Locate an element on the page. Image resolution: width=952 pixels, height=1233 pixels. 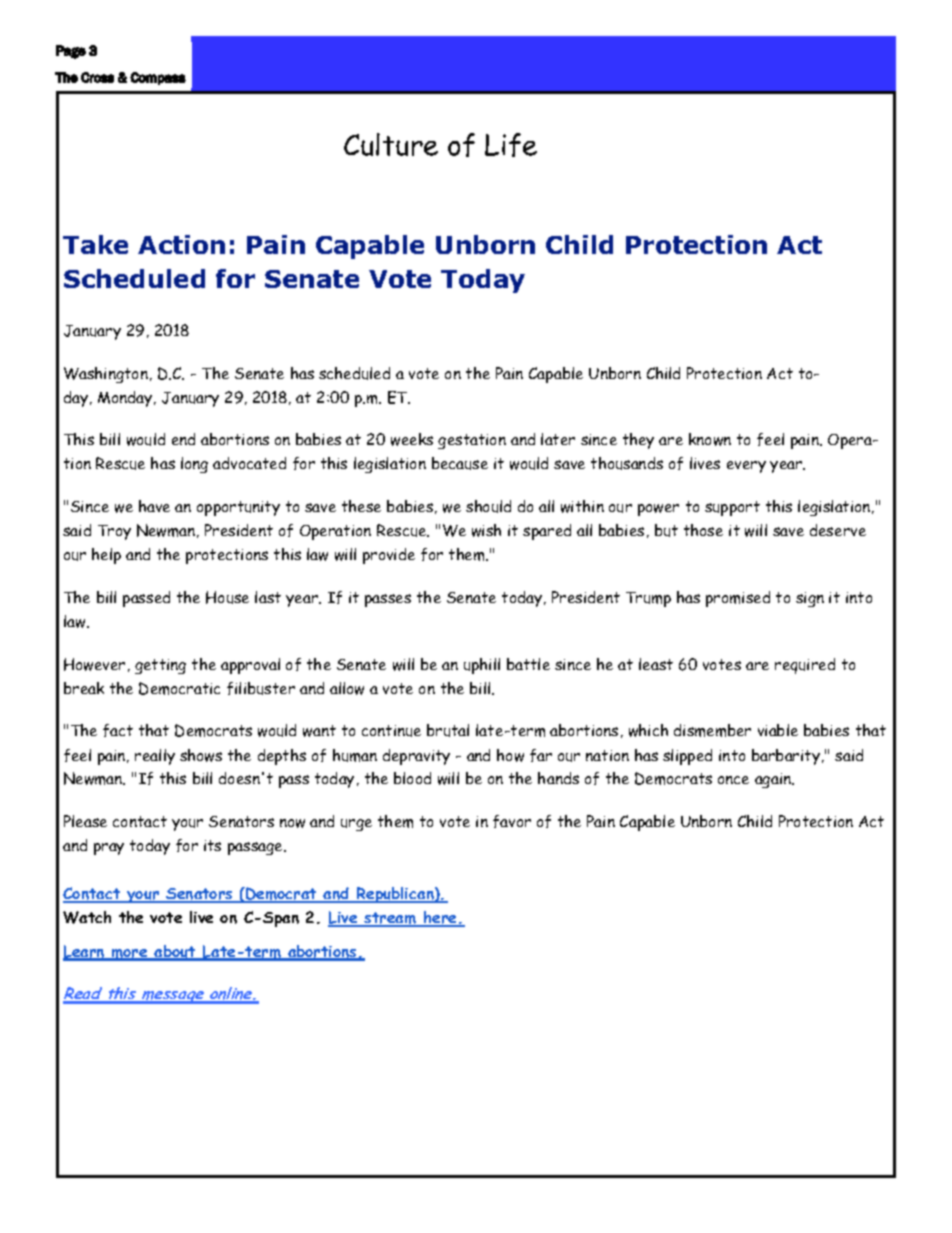
viable is located at coordinates (778, 730).
